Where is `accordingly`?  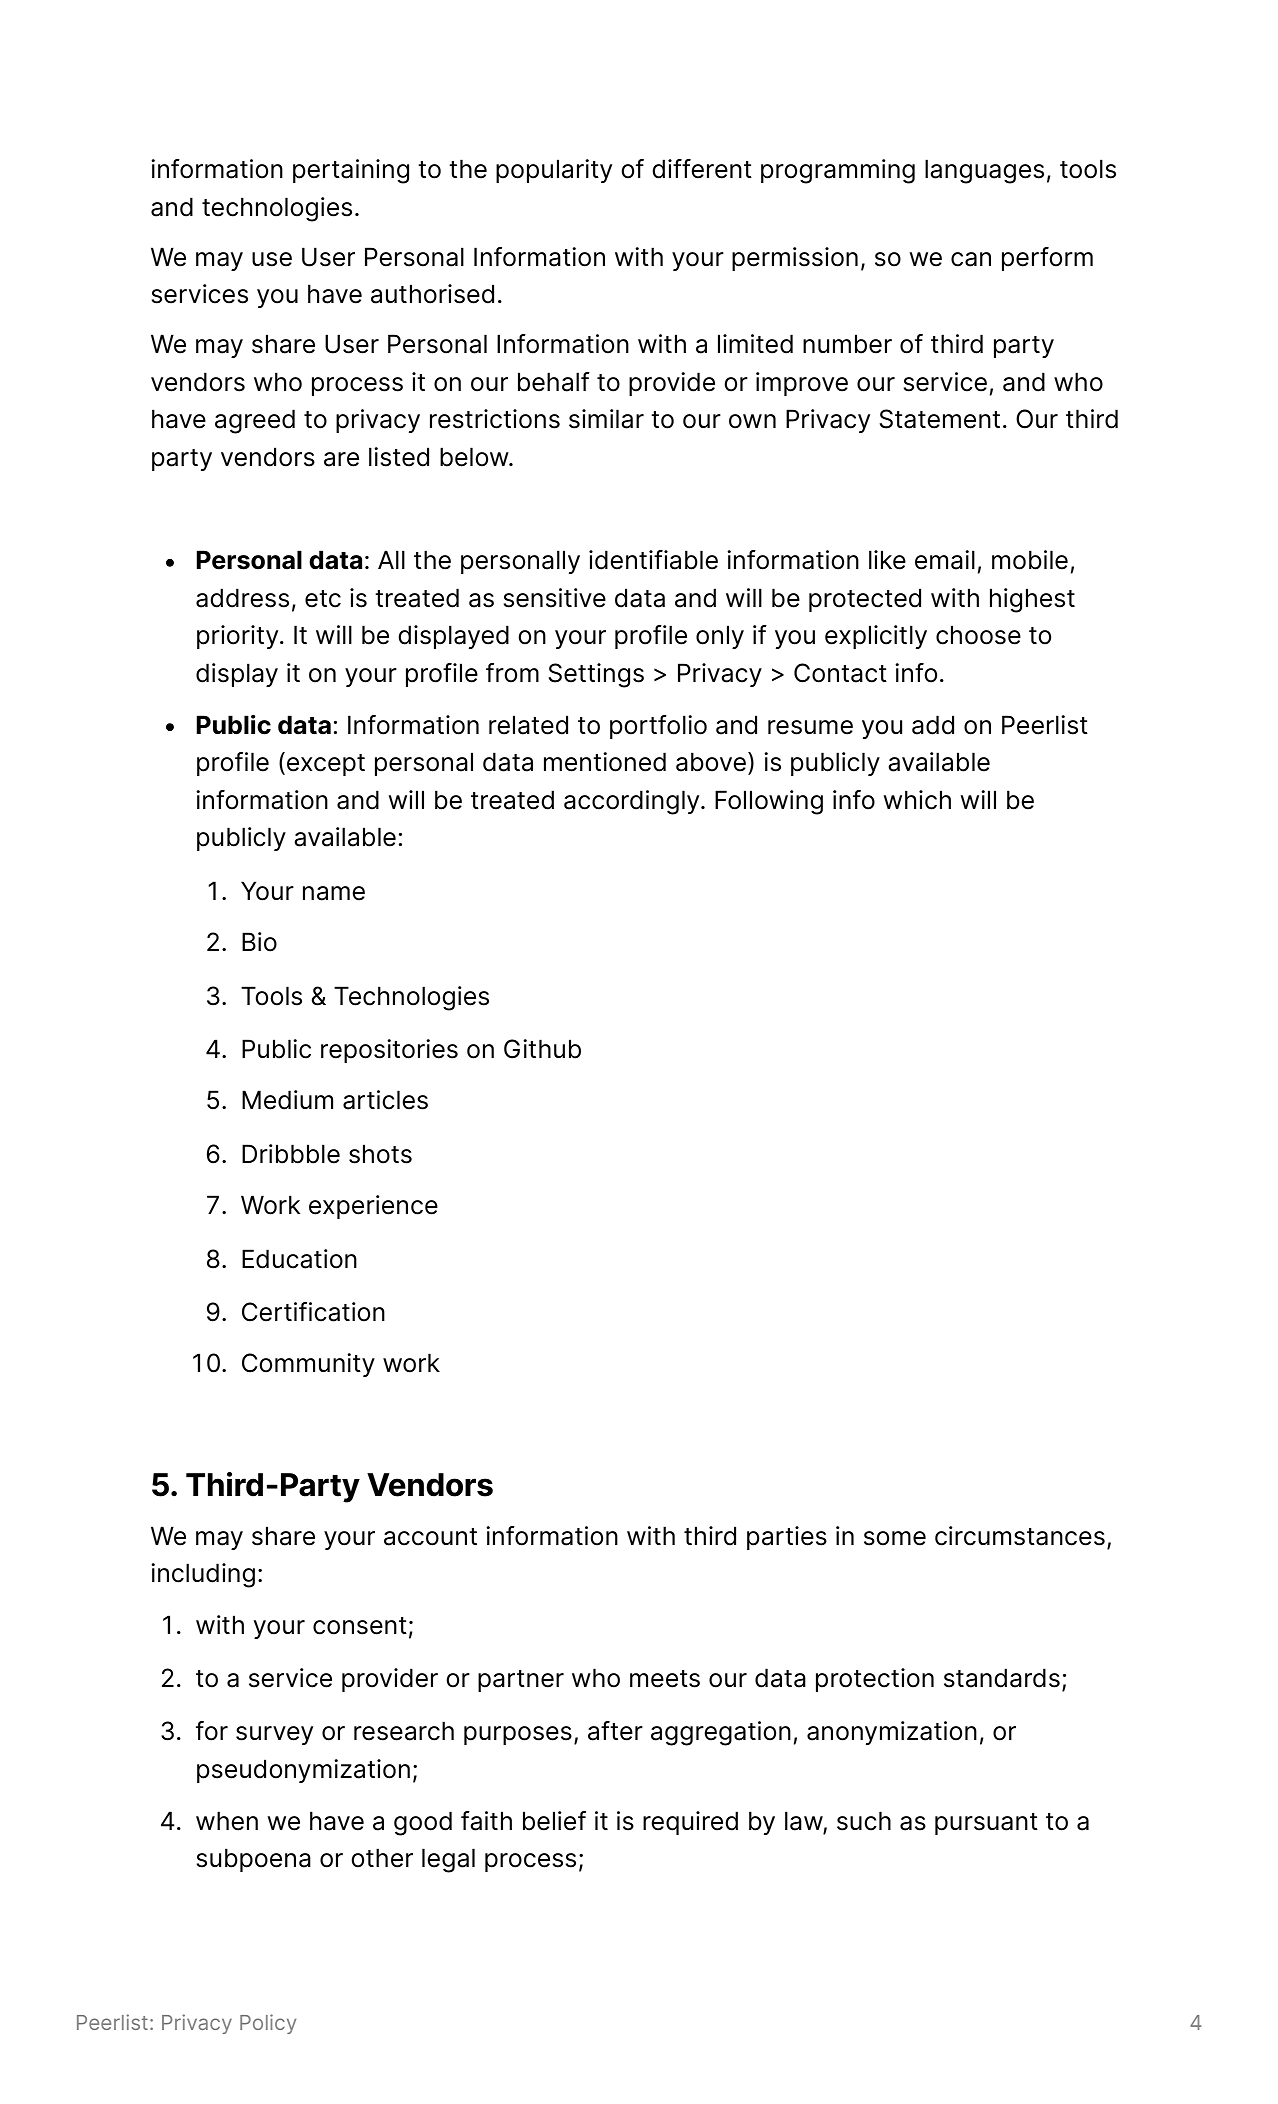
accordingly is located at coordinates (633, 802).
